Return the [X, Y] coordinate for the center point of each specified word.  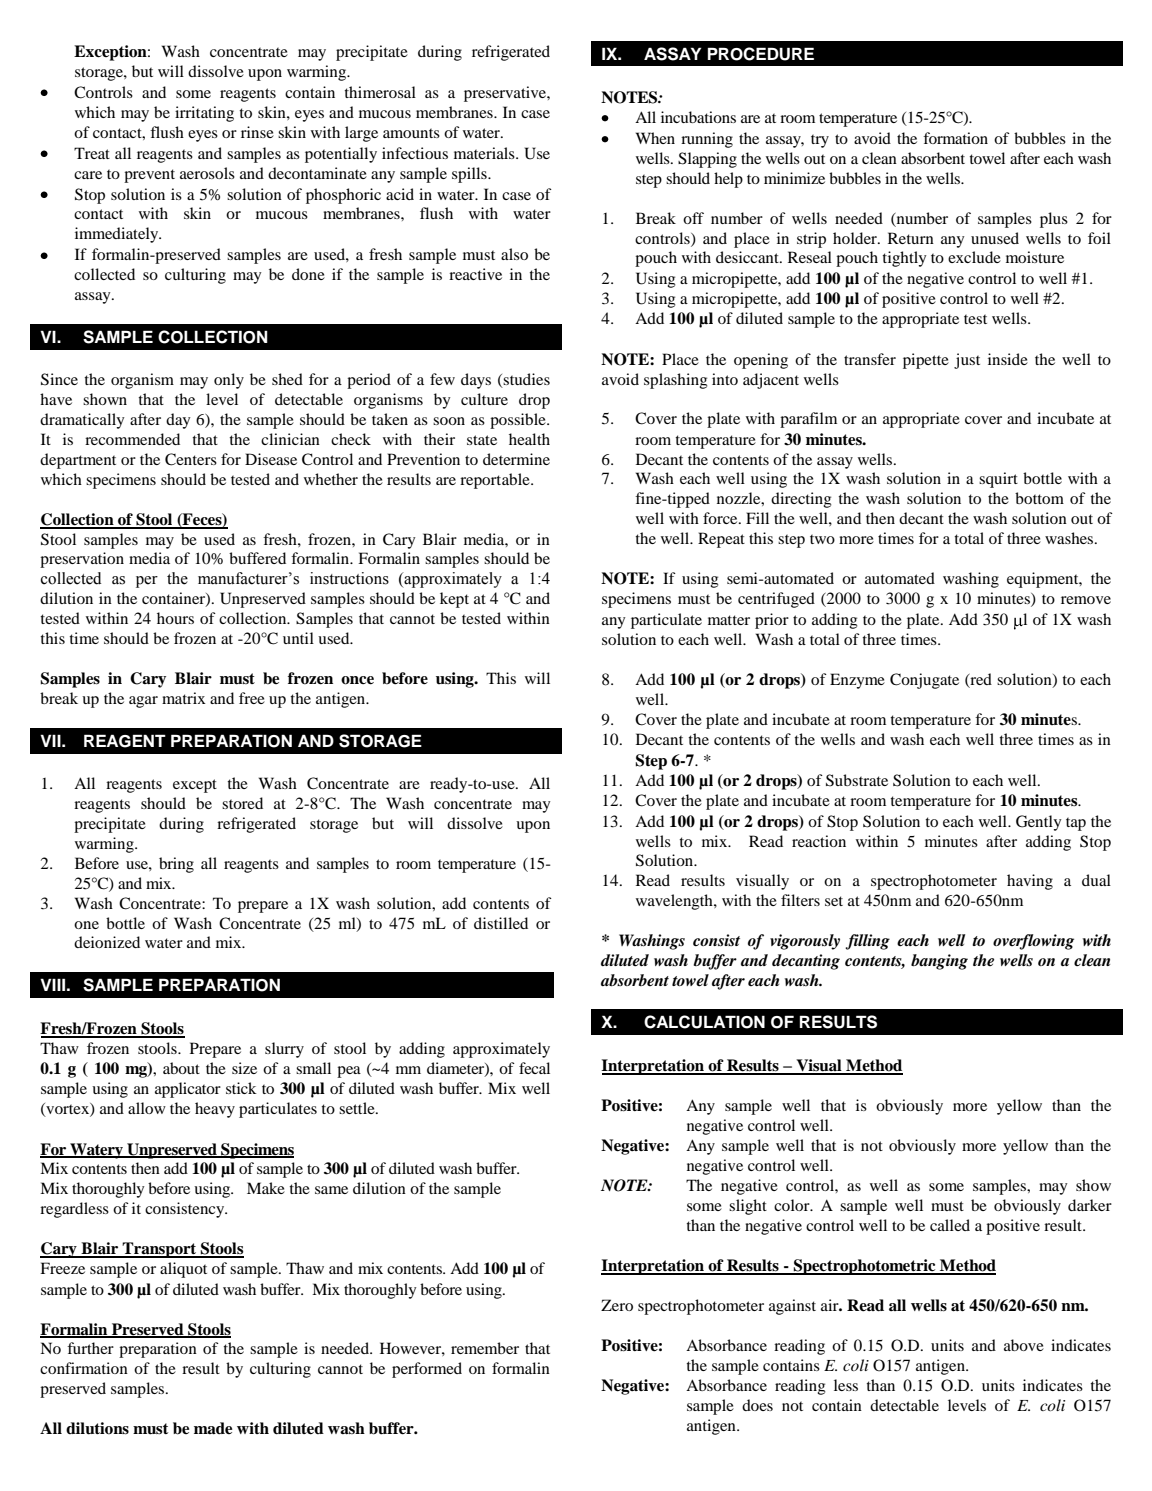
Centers [191, 459]
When [655, 138]
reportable [496, 481]
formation [955, 138]
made [213, 1428]
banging [939, 962]
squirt [998, 480]
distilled [501, 923]
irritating [204, 114]
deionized [107, 942]
